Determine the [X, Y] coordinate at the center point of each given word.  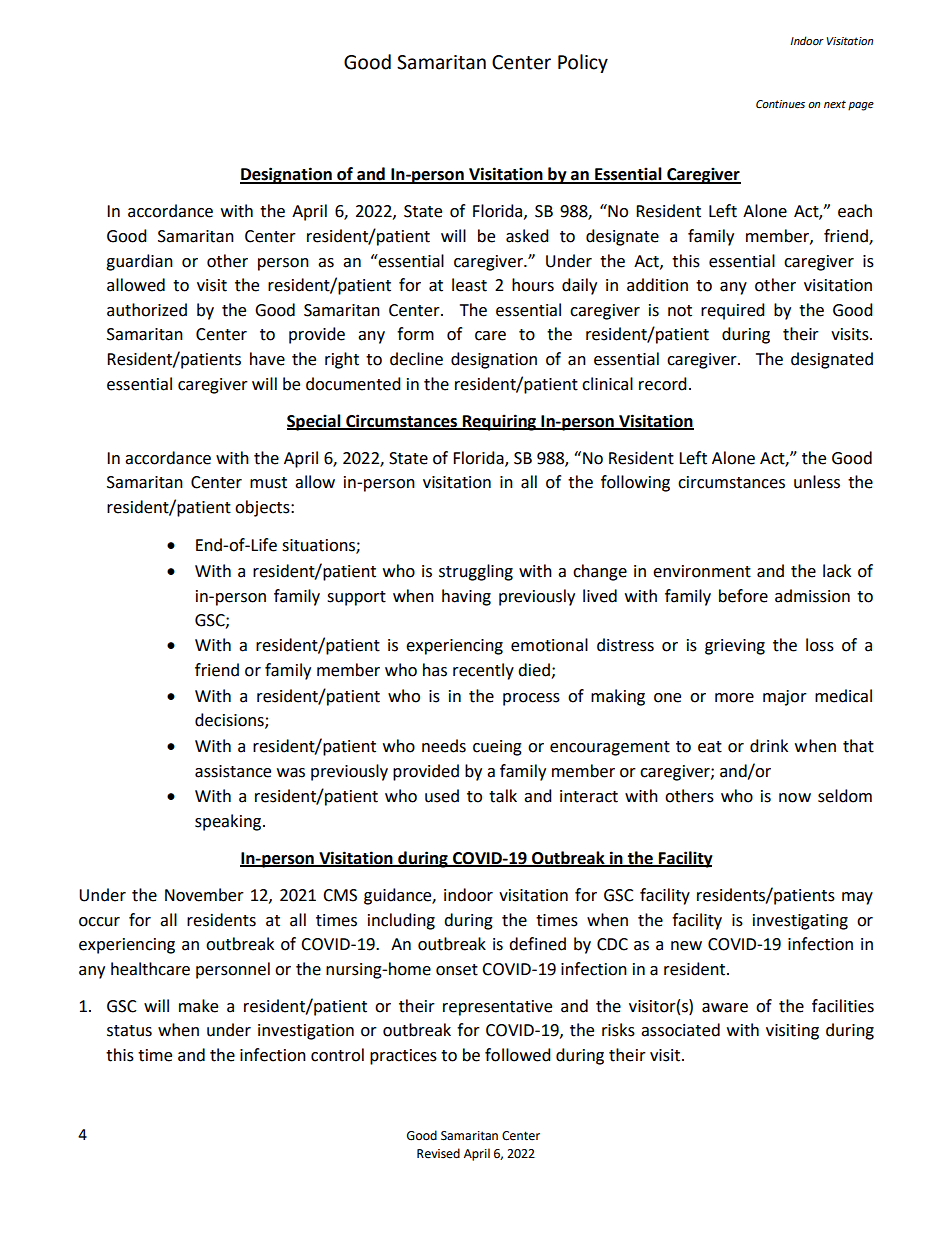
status [129, 1031]
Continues [780, 104]
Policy [583, 63]
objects [263, 508]
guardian [139, 262]
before [743, 596]
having [466, 597]
